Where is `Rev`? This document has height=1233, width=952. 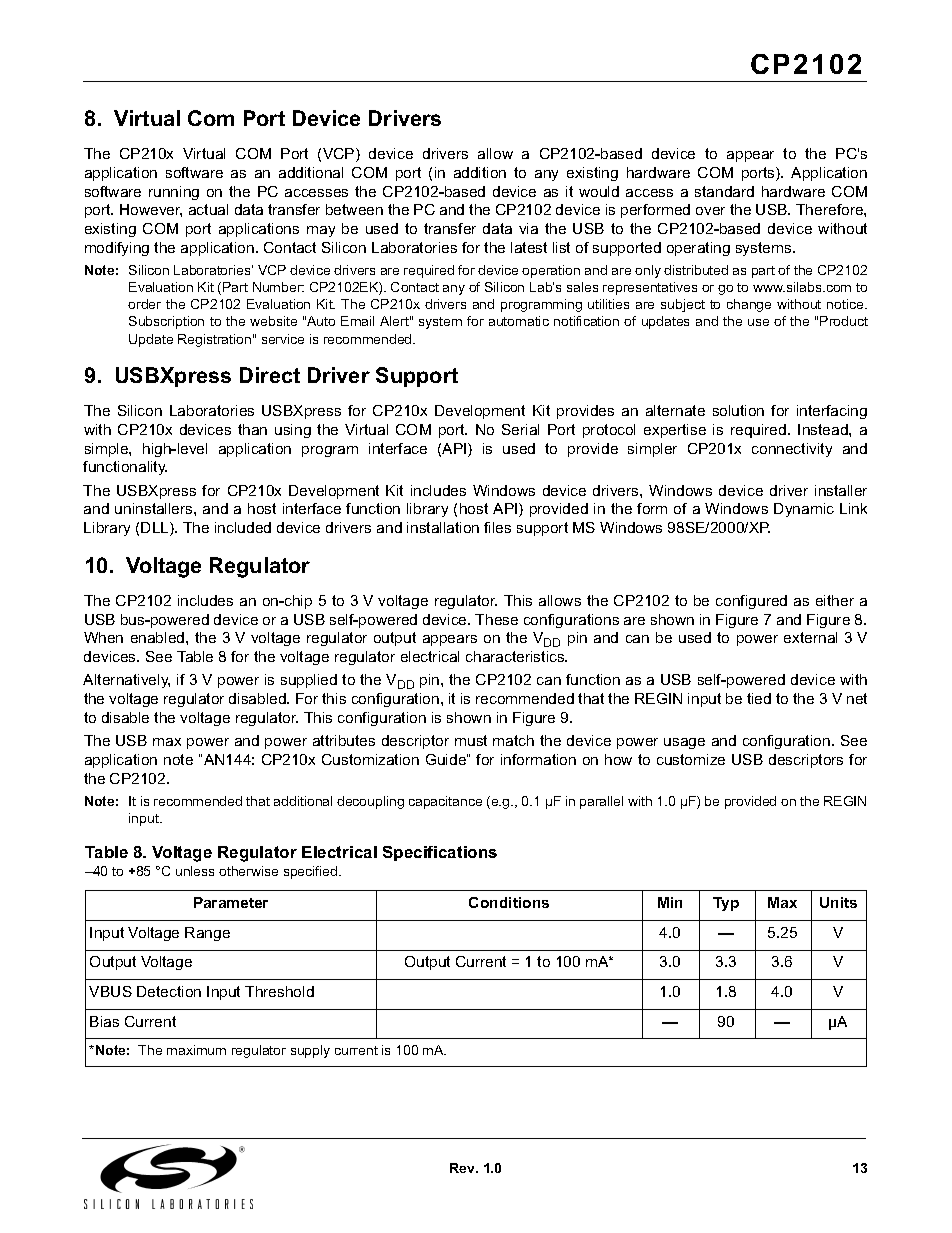 Rev is located at coordinates (464, 1168).
